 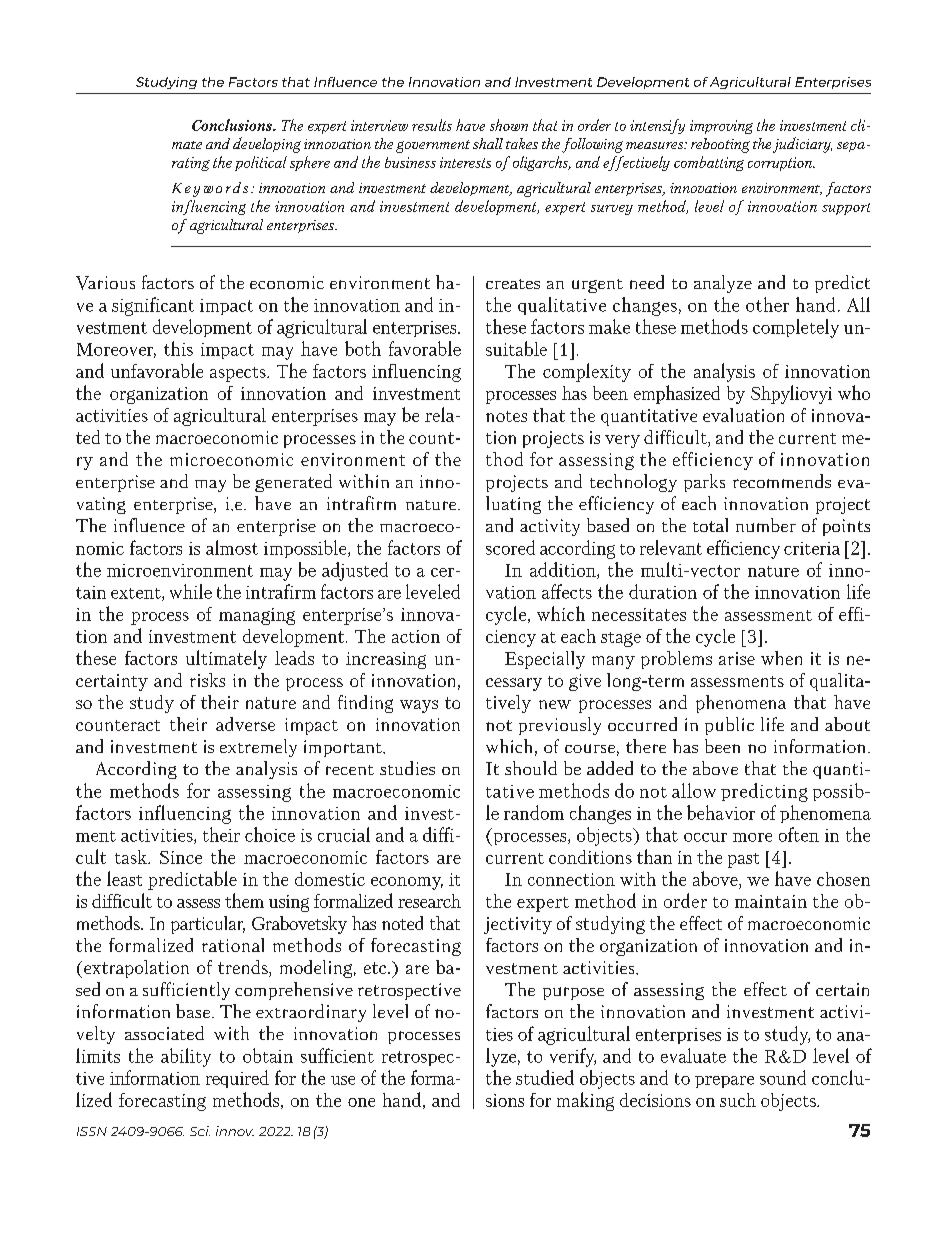 I want to click on Sci, so click(x=200, y=1131).
